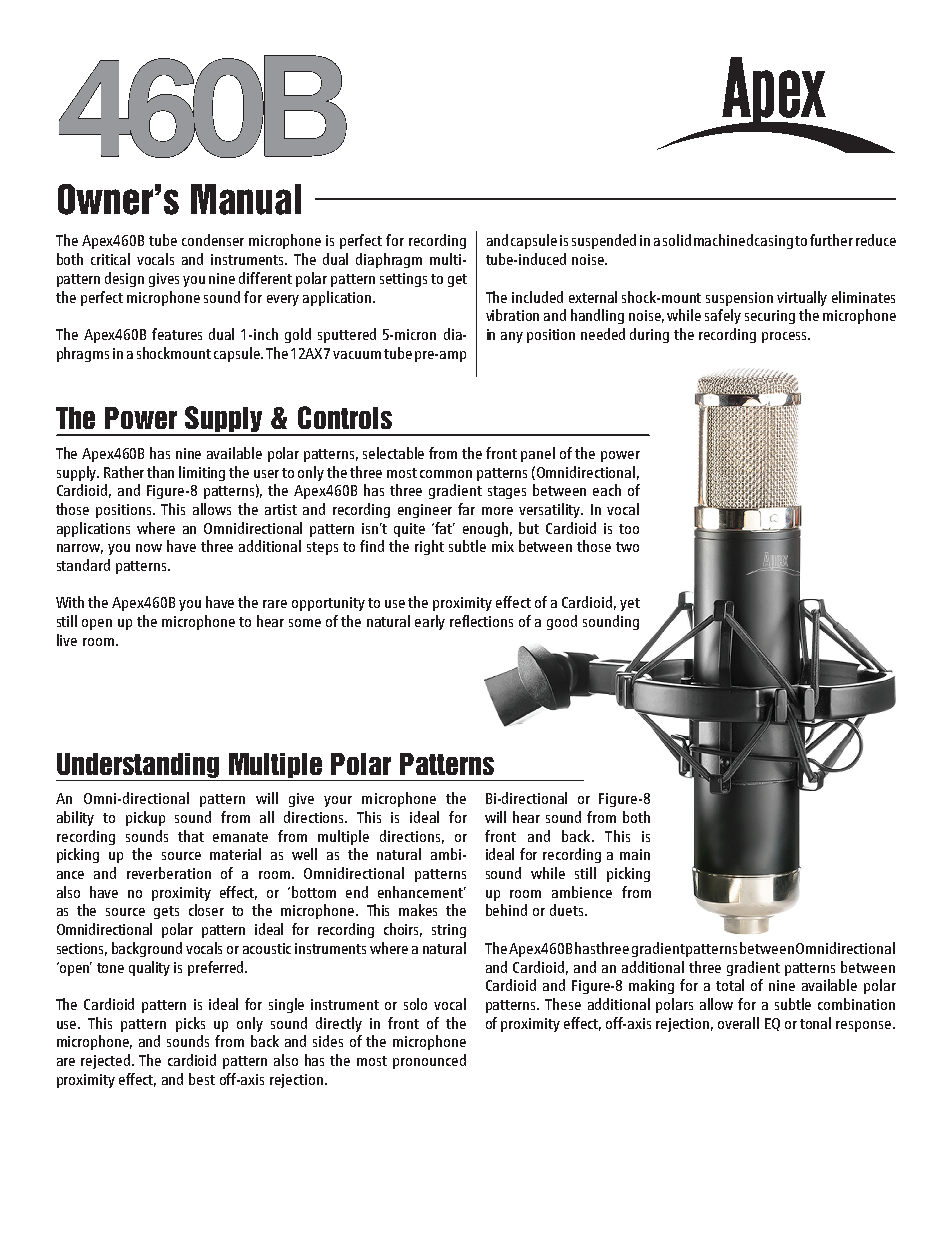 The height and width of the image is (1233, 952). What do you see at coordinates (177, 334) in the image?
I see `features` at bounding box center [177, 334].
